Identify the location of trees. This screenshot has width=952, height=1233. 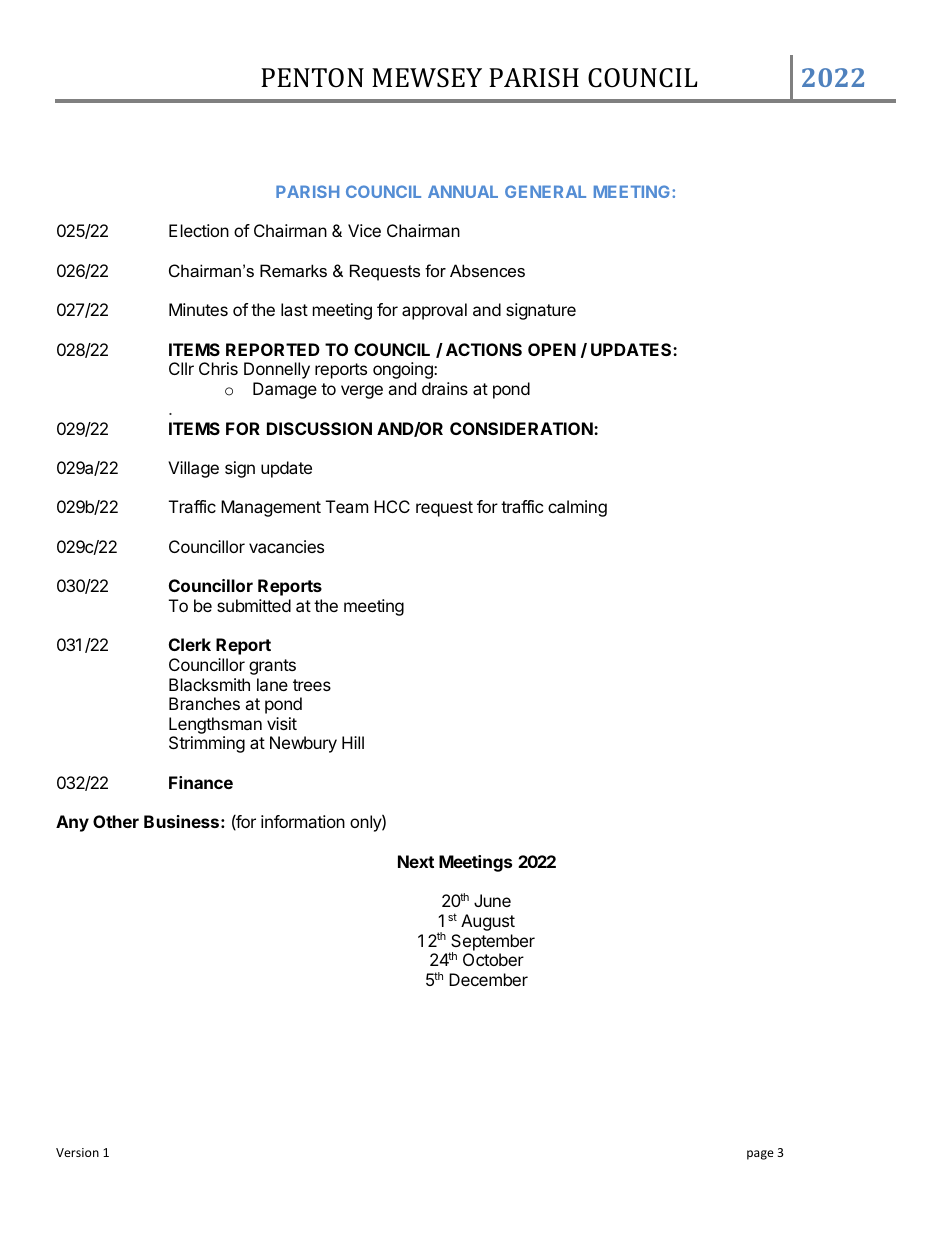
(312, 685).
